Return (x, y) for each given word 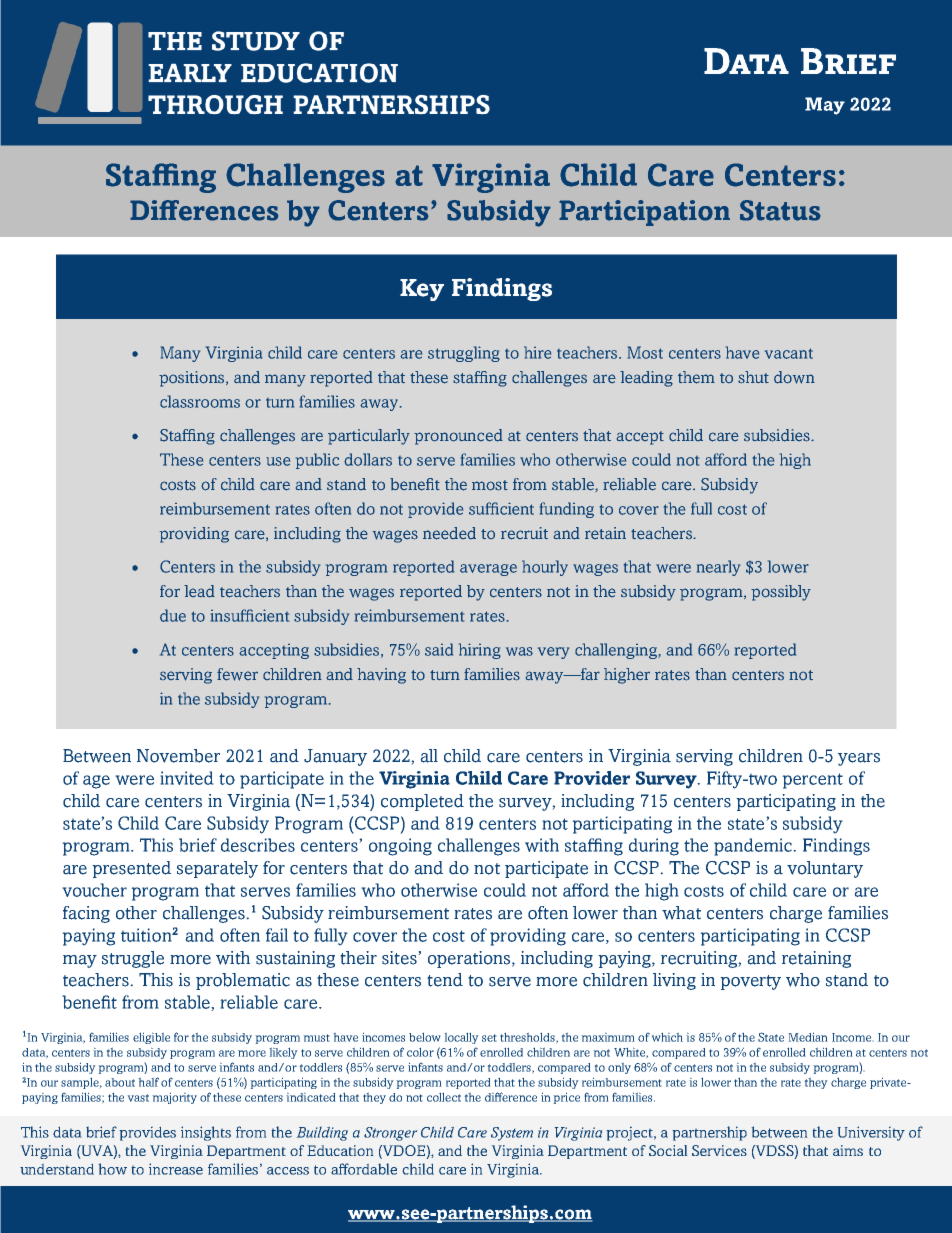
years (859, 759)
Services (719, 1150)
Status (780, 210)
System (512, 1134)
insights (206, 1133)
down (794, 377)
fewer (237, 674)
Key (422, 290)
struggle (133, 959)
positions (193, 379)
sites (400, 958)
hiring (480, 651)
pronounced (458, 437)
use (278, 461)
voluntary (825, 869)
